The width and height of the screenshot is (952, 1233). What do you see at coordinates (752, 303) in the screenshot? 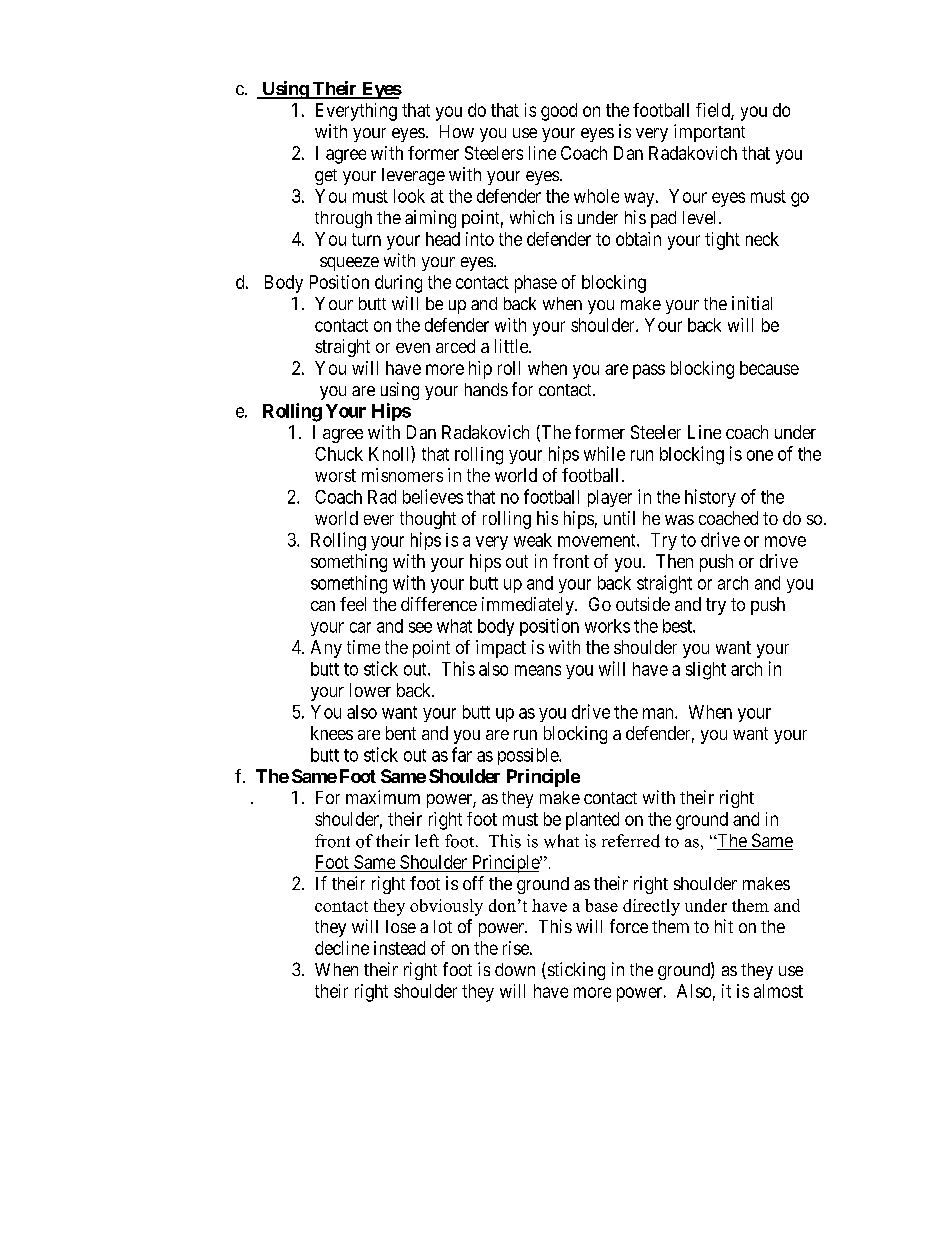
I see `initial` at bounding box center [752, 303].
